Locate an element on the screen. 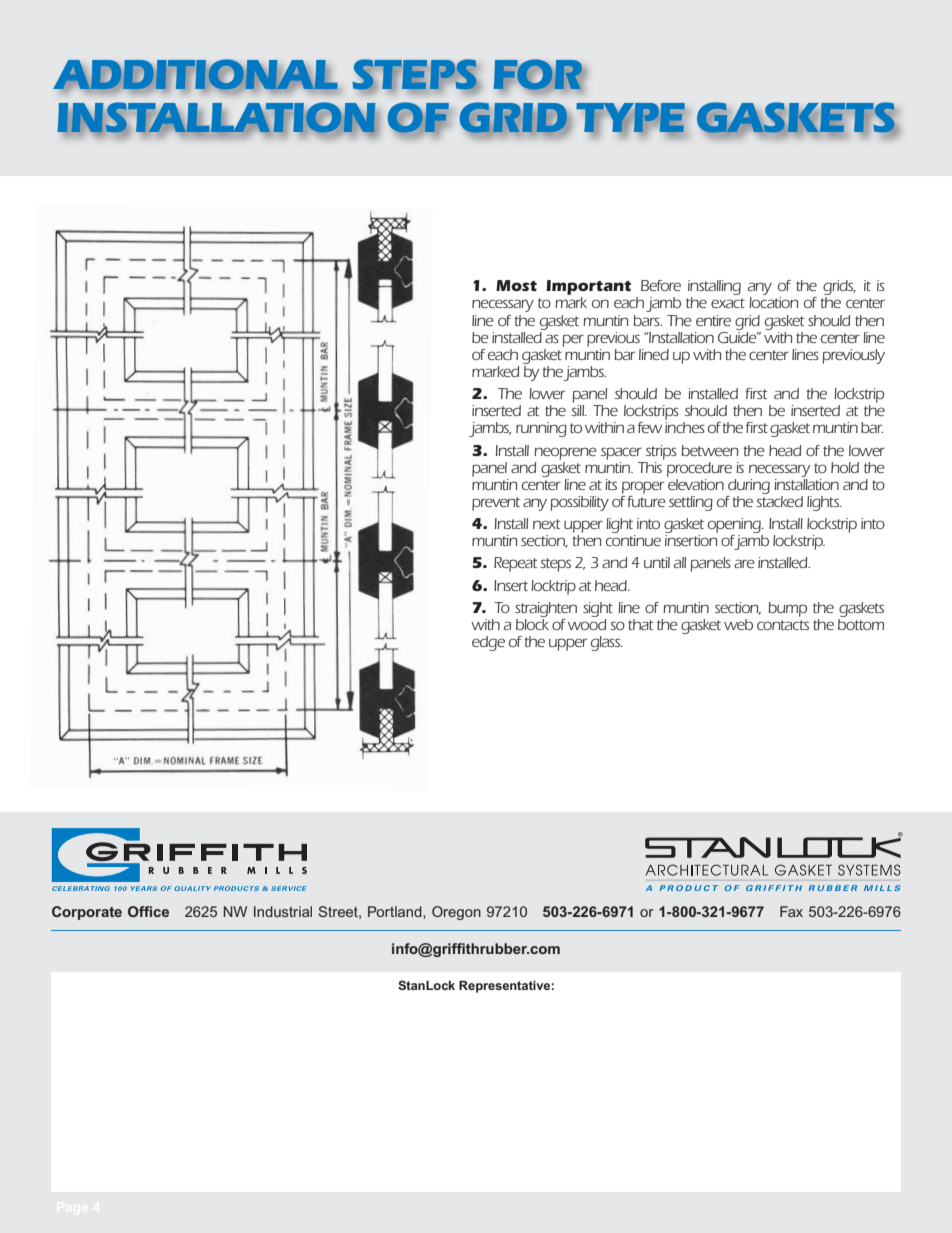 The height and width of the screenshot is (1233, 952). TYPE is located at coordinates (630, 119).
